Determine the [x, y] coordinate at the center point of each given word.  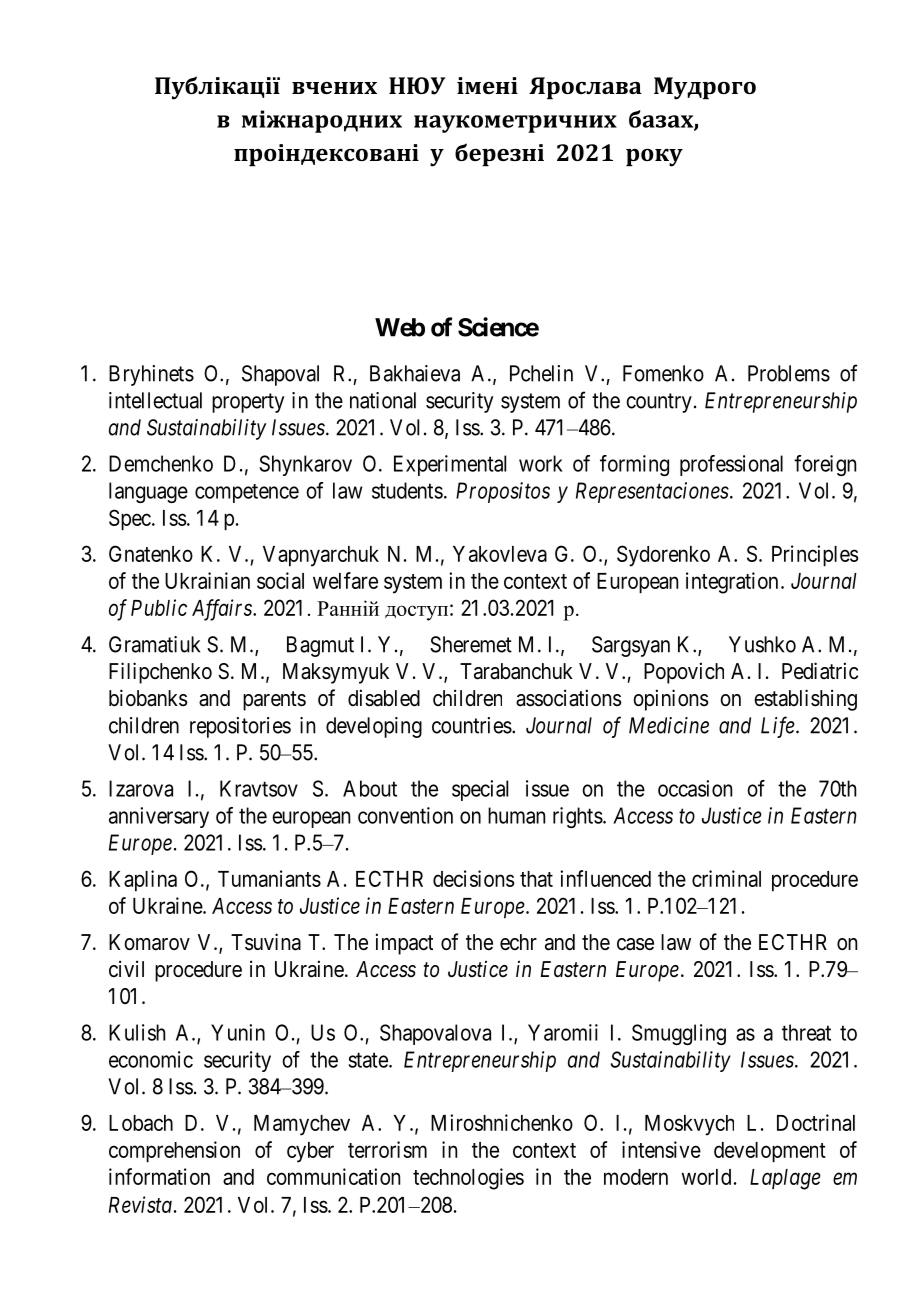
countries [472, 725]
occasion [695, 788]
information [159, 1176]
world [706, 1177]
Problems [789, 373]
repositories [240, 727]
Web [400, 327]
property [248, 403]
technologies [468, 1179]
